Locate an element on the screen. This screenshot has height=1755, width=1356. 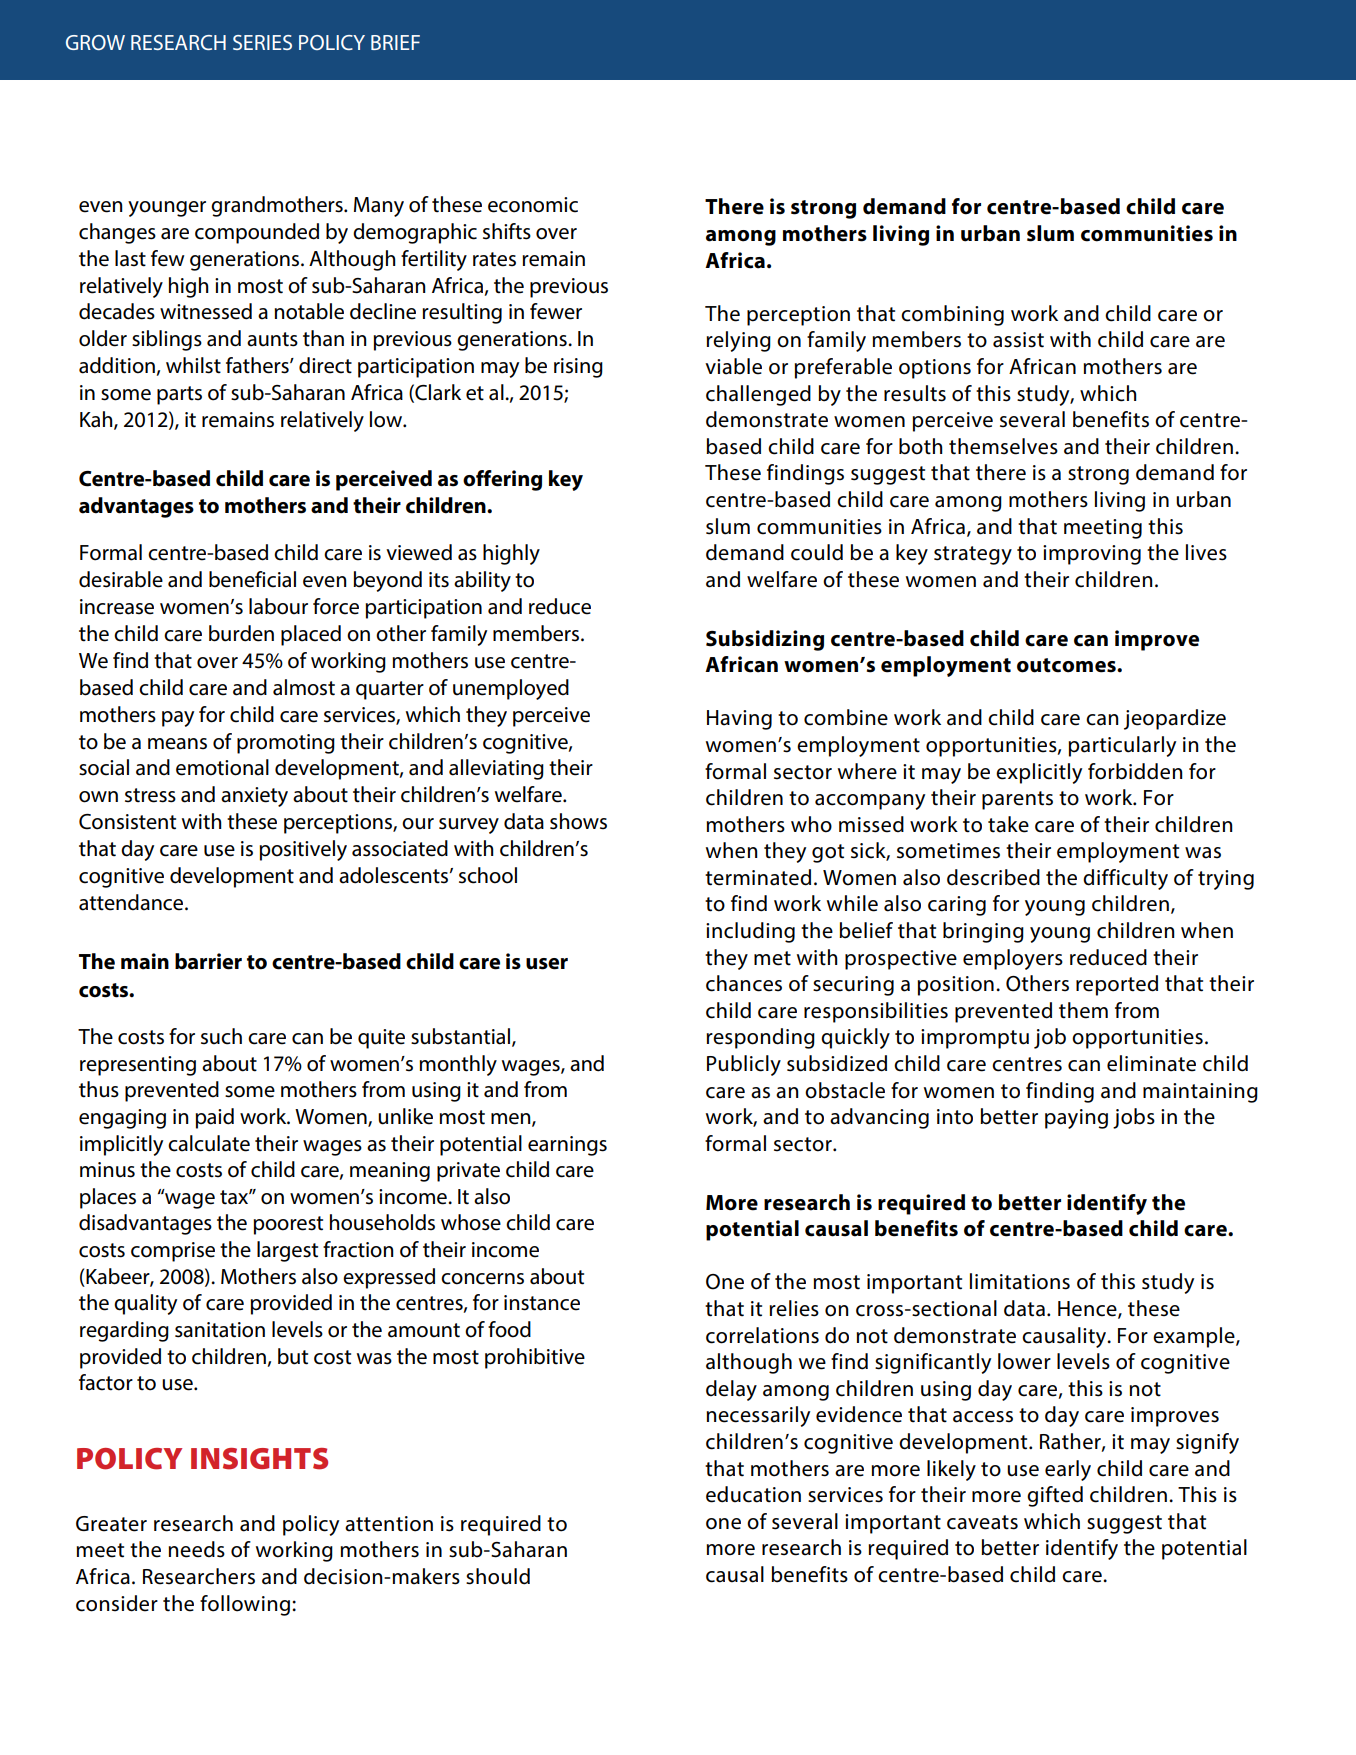
calculate is located at coordinates (209, 1143).
